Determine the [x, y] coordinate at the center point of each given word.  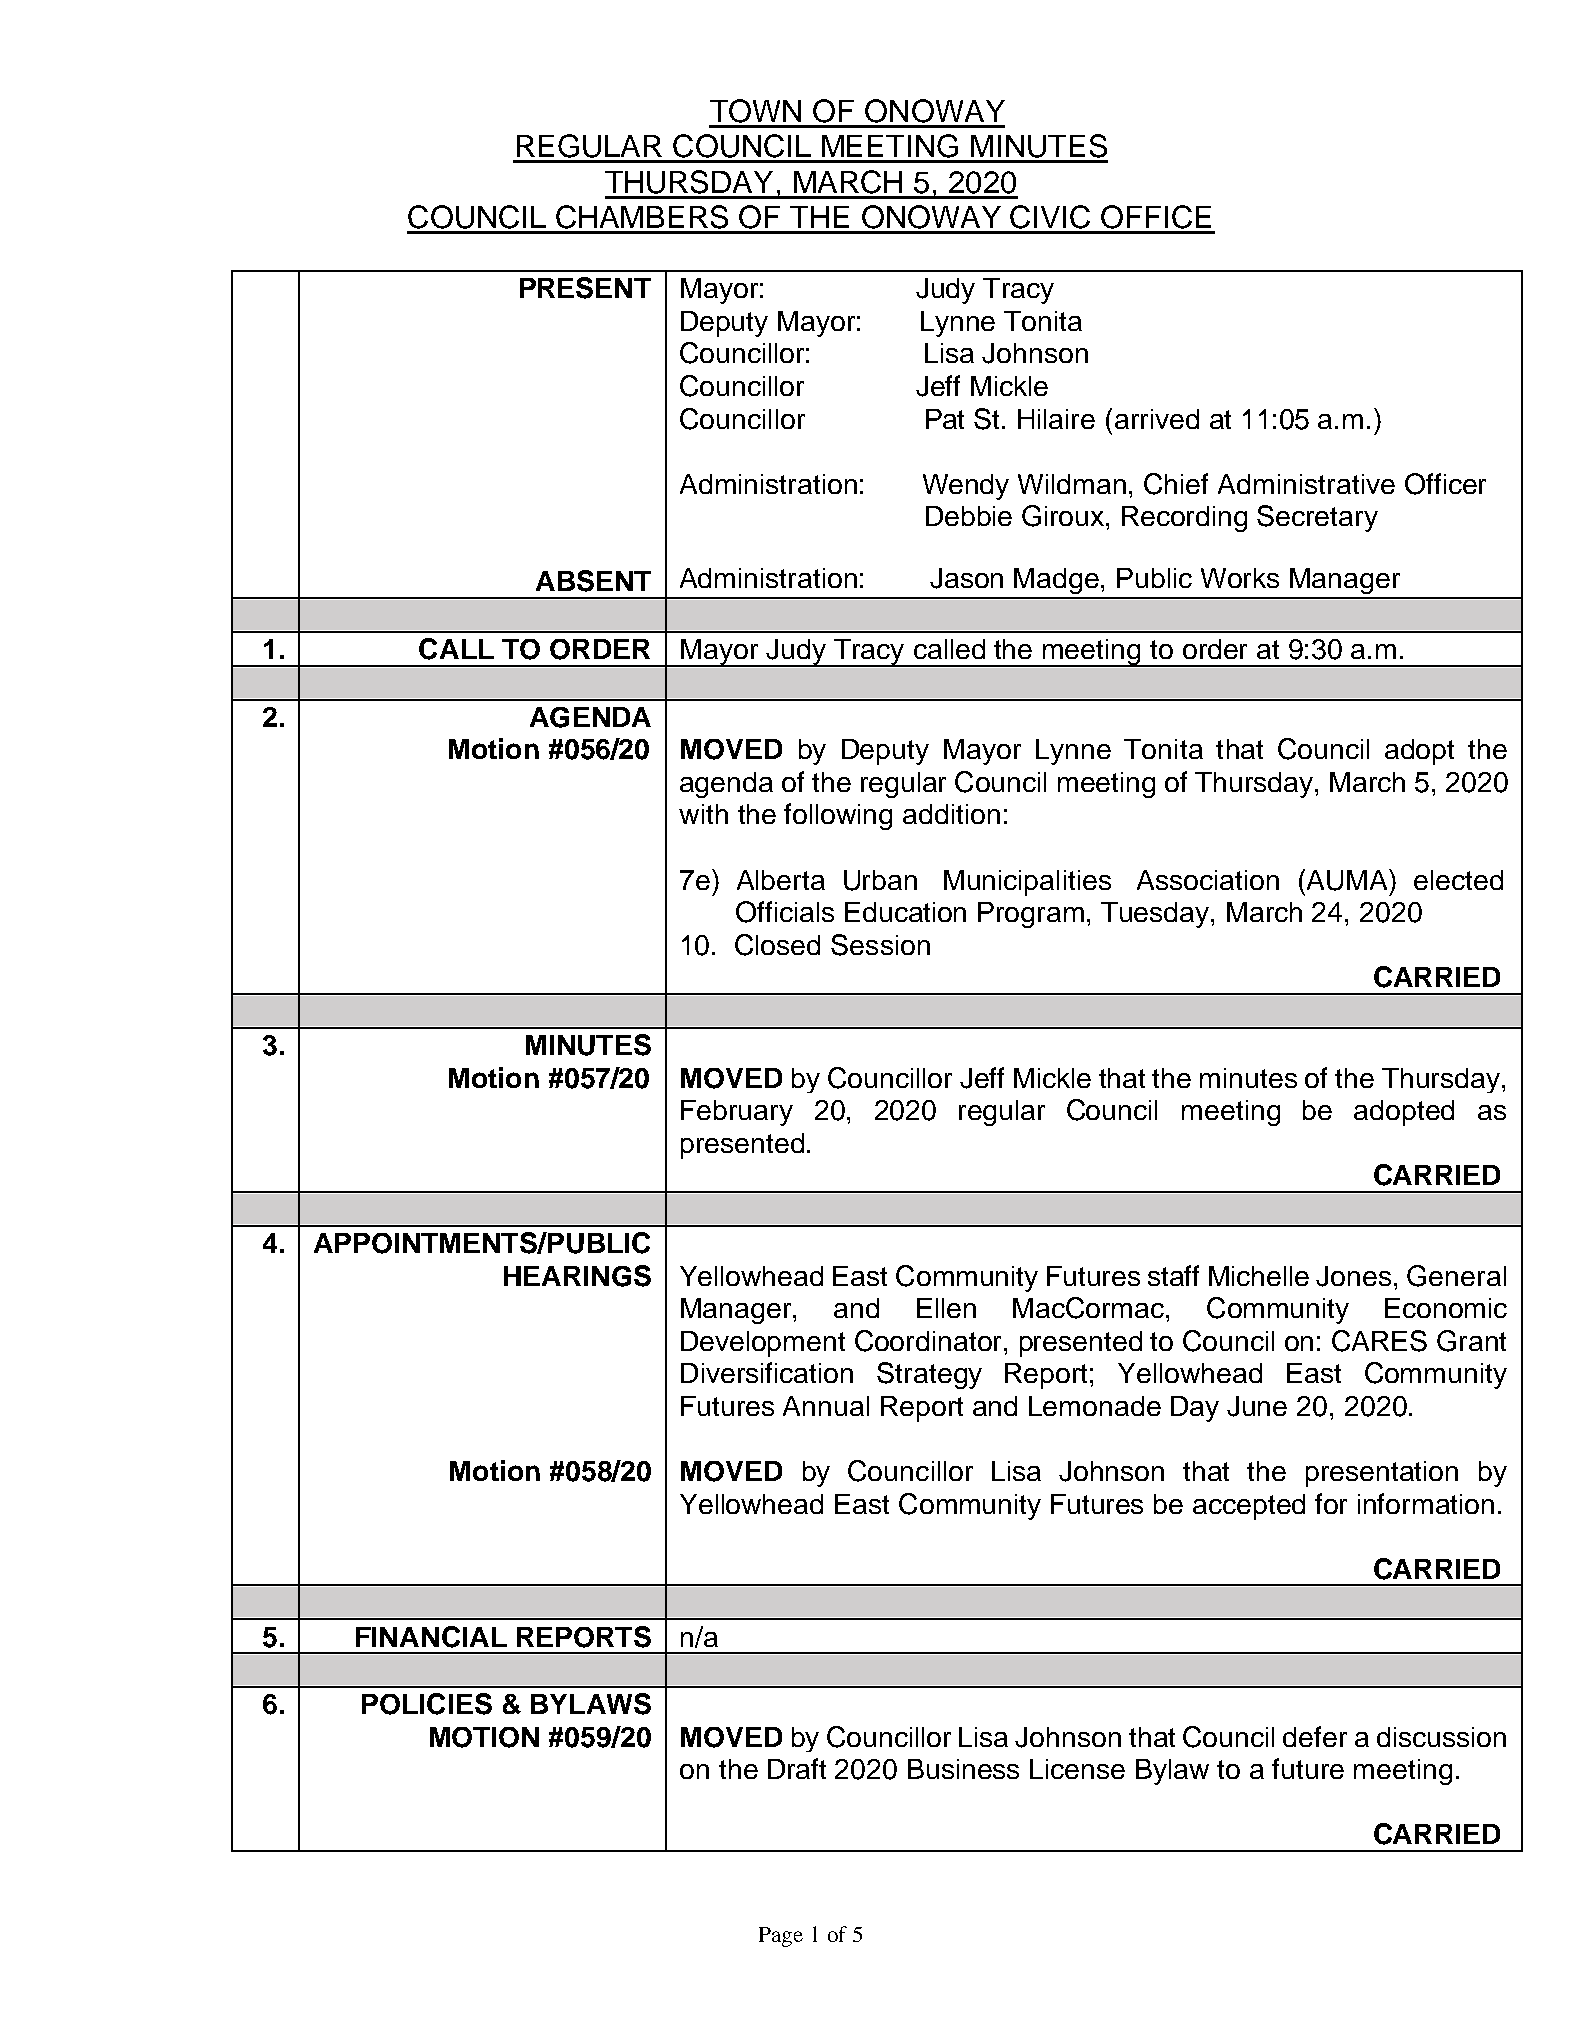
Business [963, 1769]
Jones [1353, 1276]
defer [1315, 1736]
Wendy [966, 487]
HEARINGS [577, 1276]
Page [781, 1937]
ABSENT [593, 581]
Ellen [946, 1308]
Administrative [1306, 484]
